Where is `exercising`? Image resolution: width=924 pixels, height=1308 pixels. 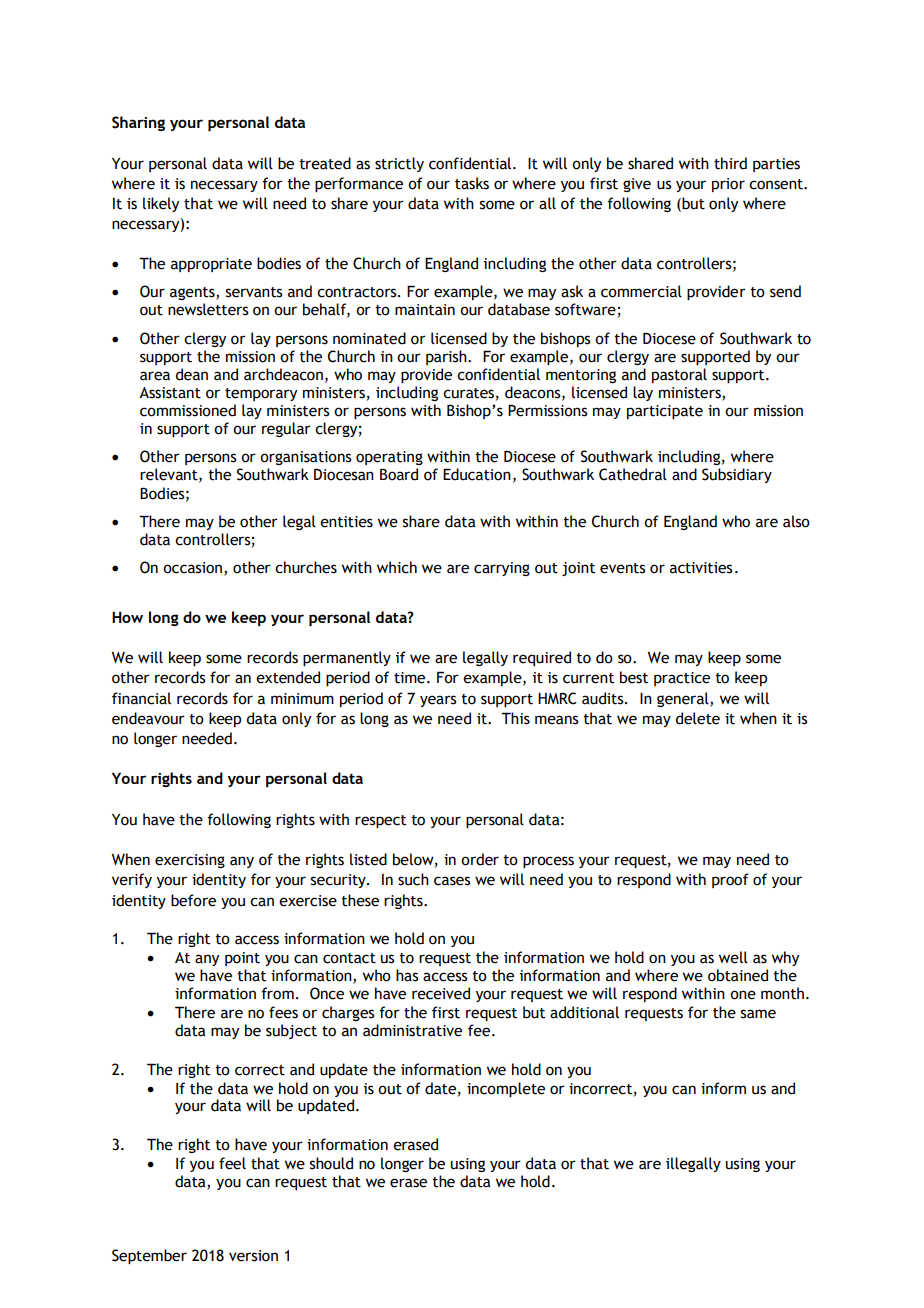
exercising is located at coordinates (190, 861).
